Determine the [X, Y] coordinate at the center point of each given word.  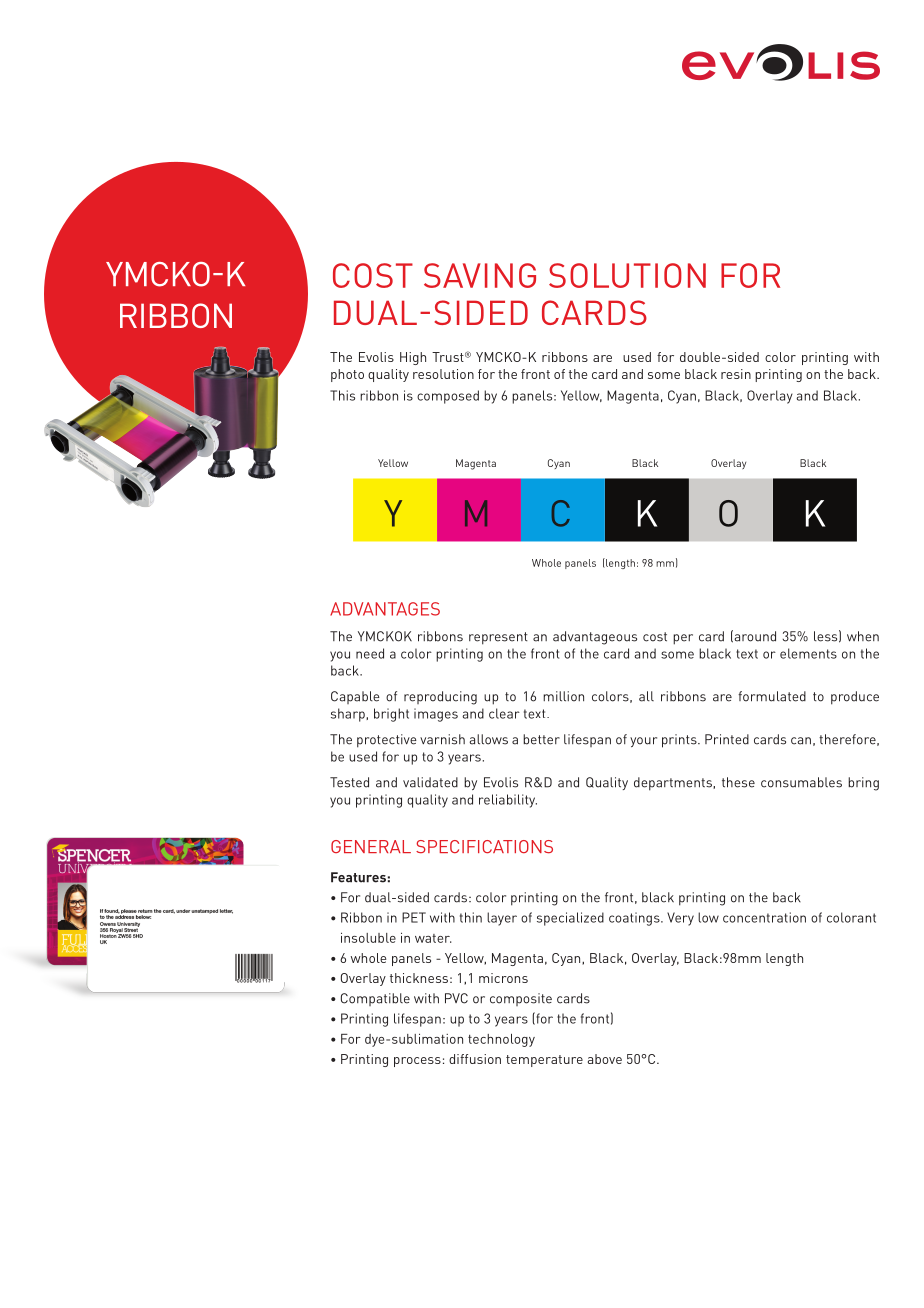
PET [414, 917]
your [643, 742]
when [863, 636]
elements [808, 653]
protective [387, 741]
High [413, 358]
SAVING [480, 275]
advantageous [595, 638]
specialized [570, 919]
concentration [764, 917]
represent [498, 638]
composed [448, 397]
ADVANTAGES [385, 609]
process [417, 1062]
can [801, 741]
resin [736, 374]
